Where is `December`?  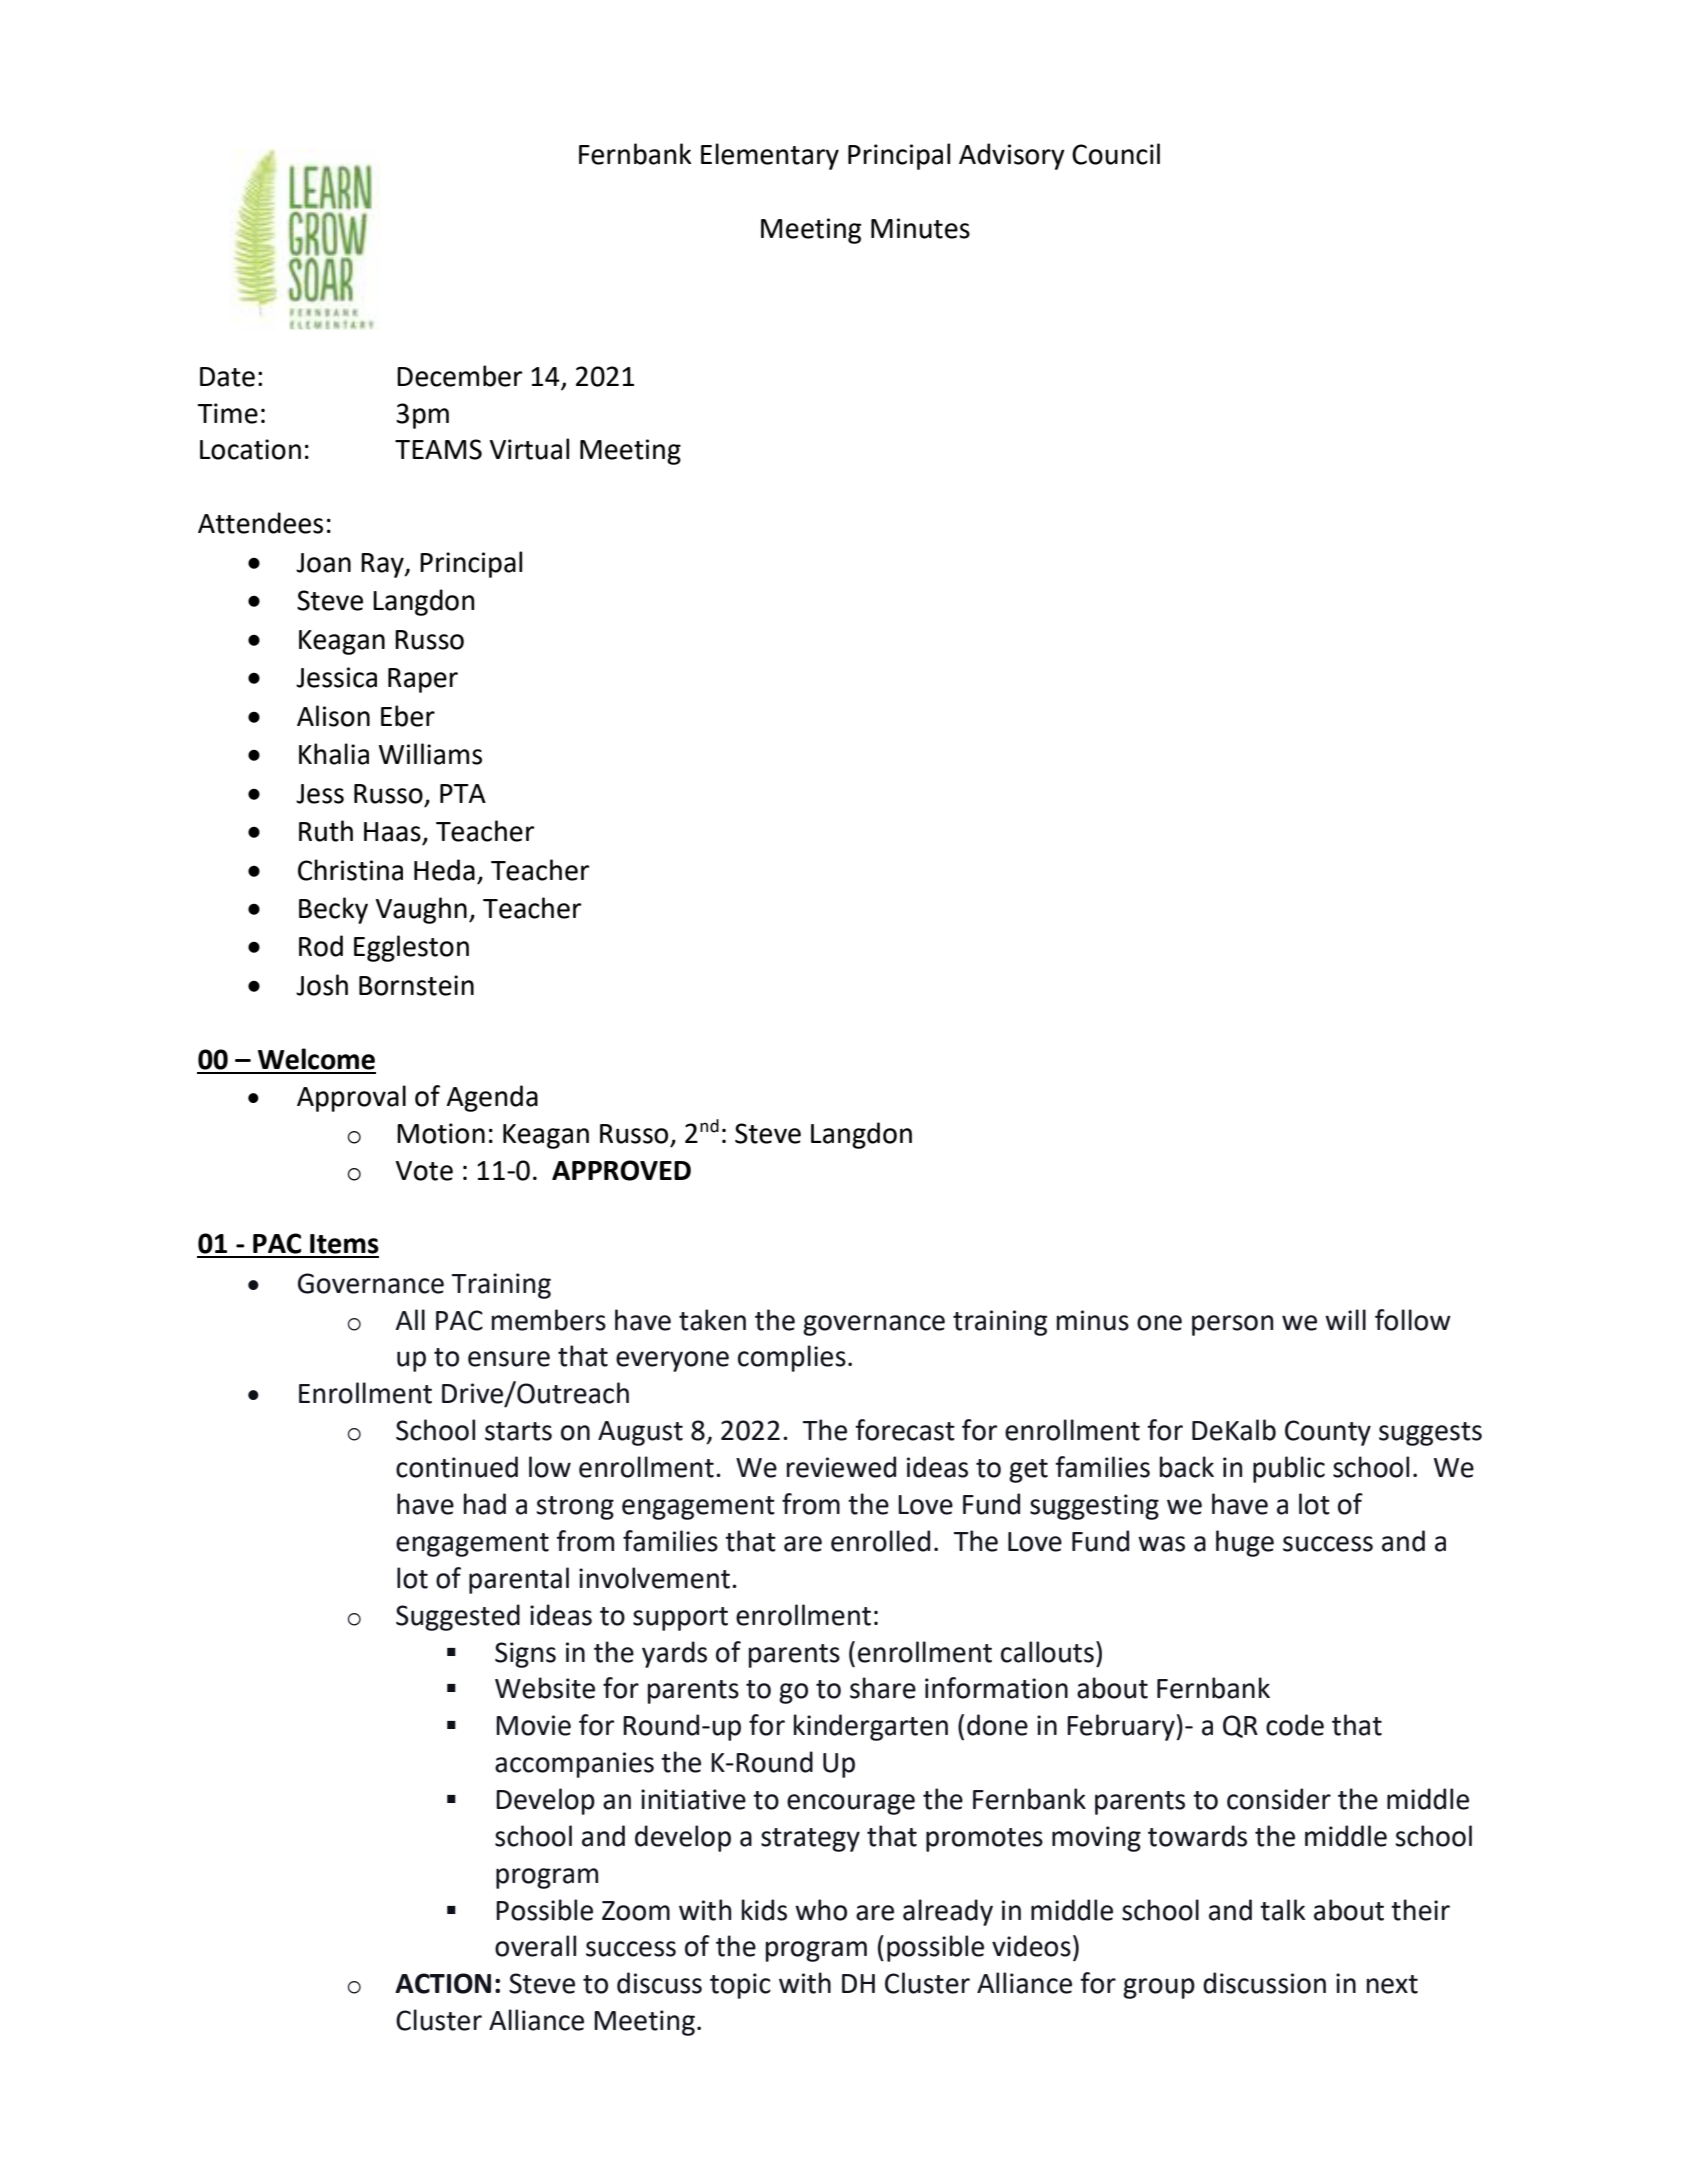
December is located at coordinates (459, 376).
